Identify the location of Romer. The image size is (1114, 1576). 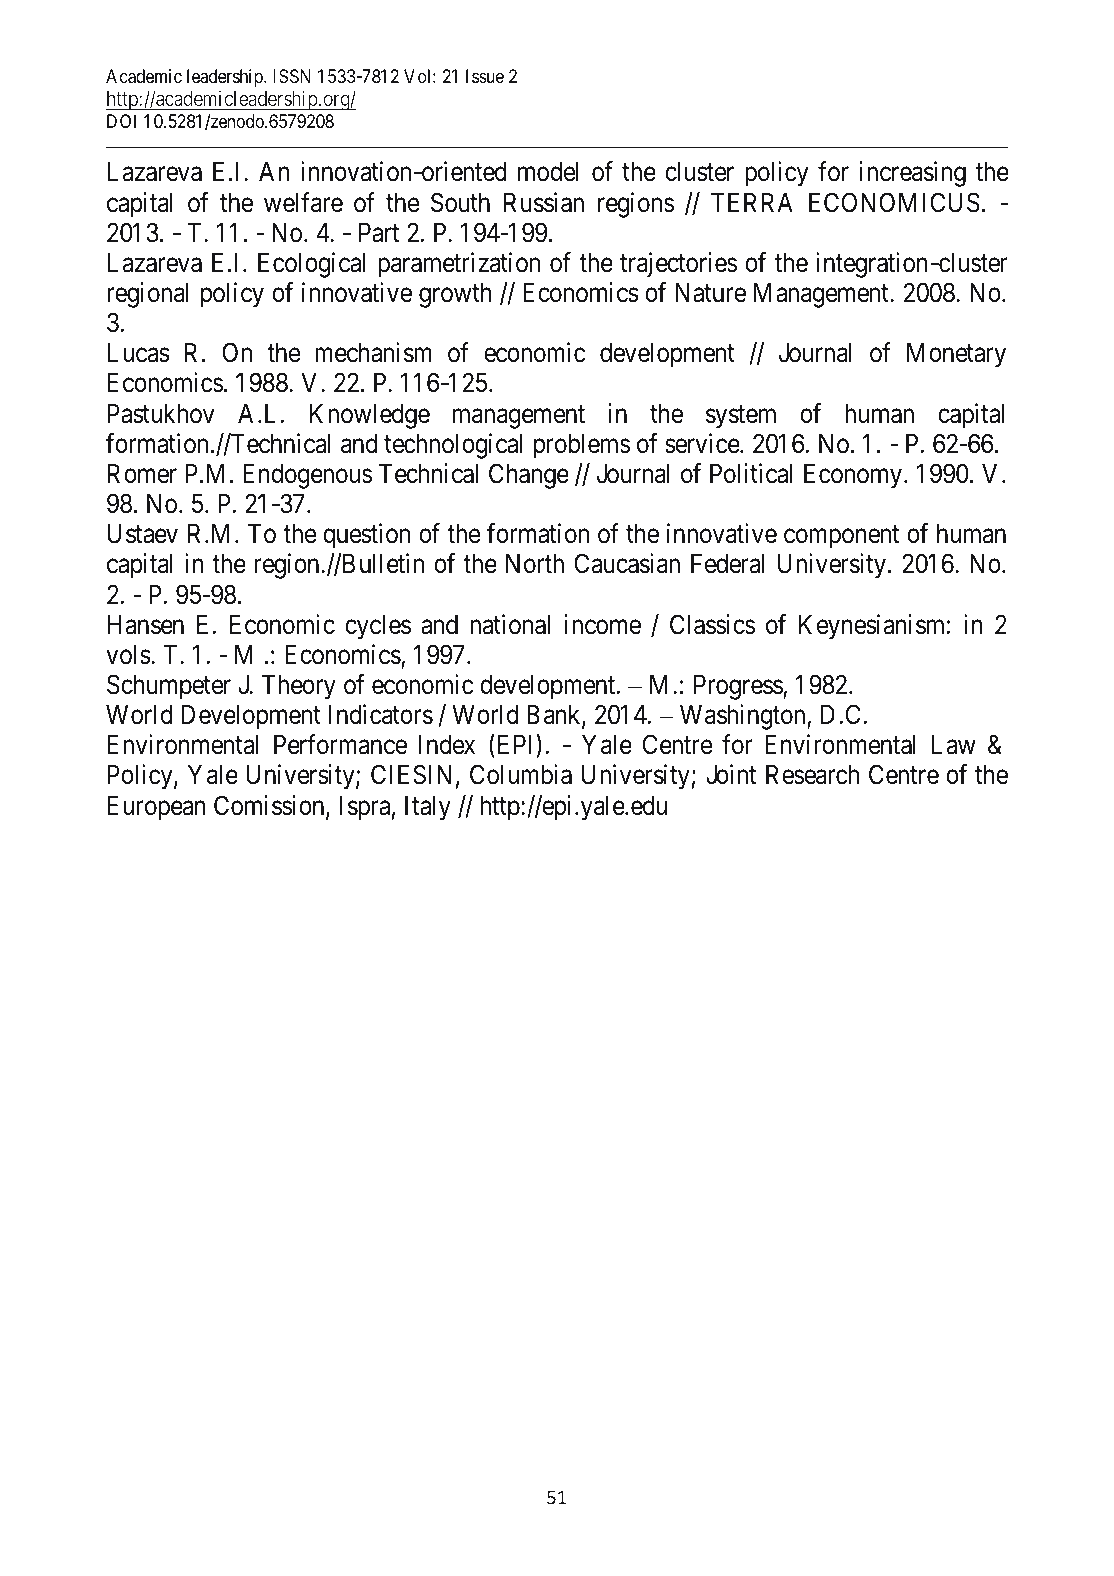
(142, 474).
